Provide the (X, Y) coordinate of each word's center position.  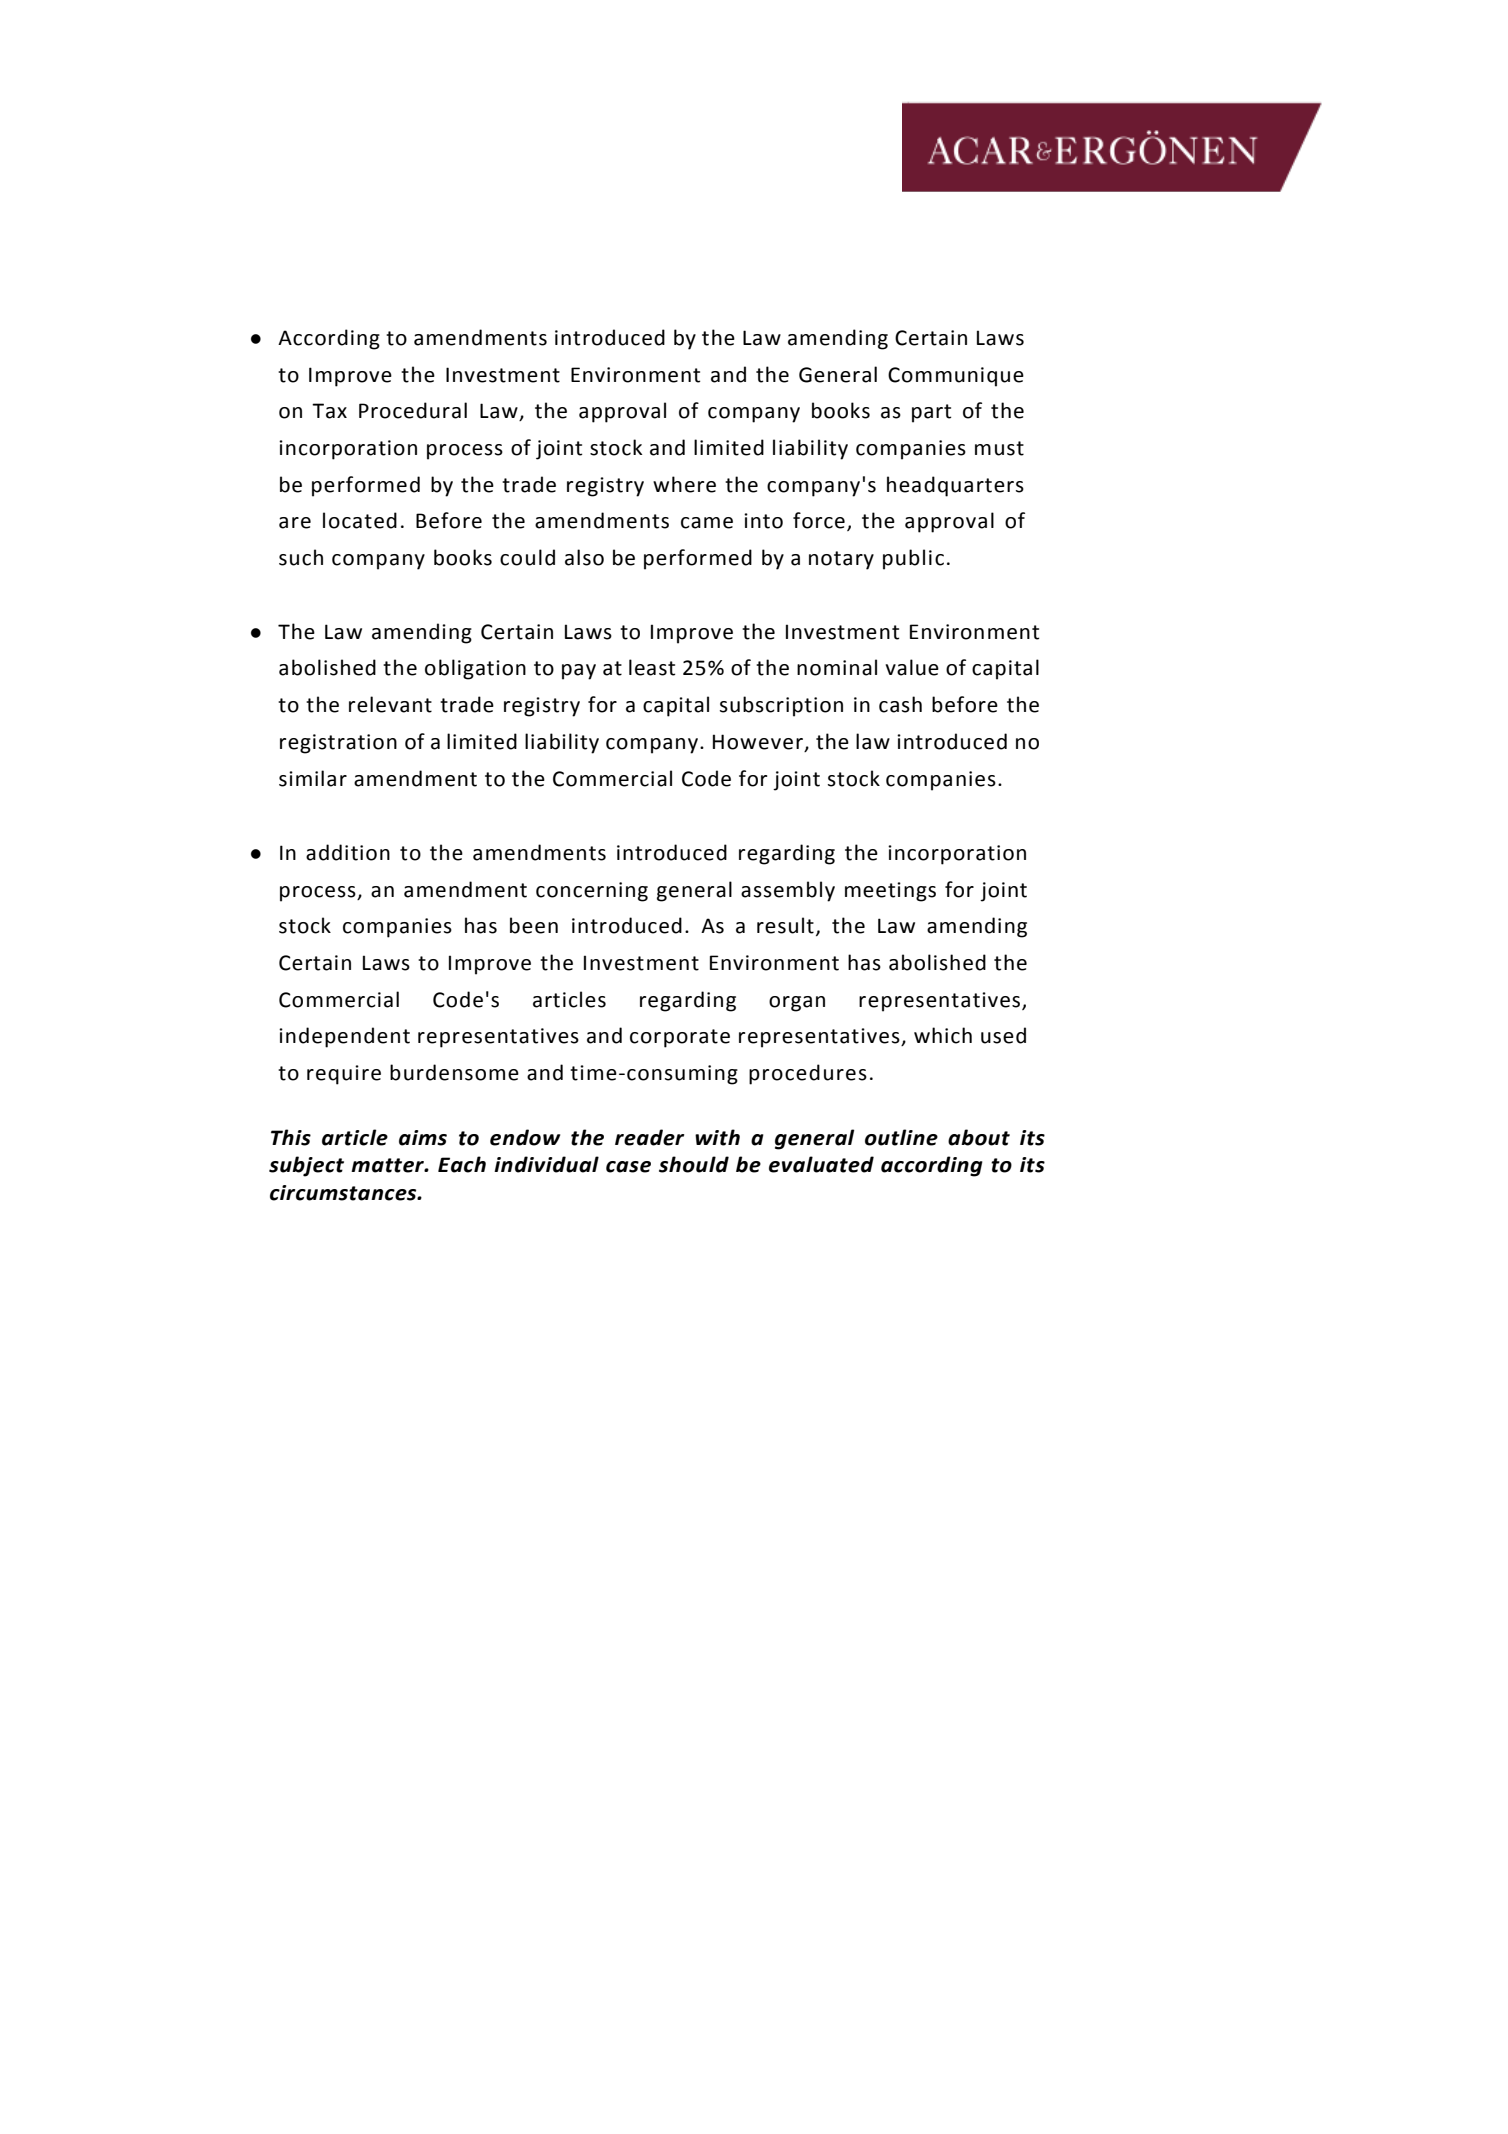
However (758, 742)
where (684, 484)
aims (423, 1138)
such (301, 557)
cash (900, 704)
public (913, 559)
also (584, 557)
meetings (890, 892)
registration (338, 744)
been (534, 925)
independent (344, 1037)
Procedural (413, 410)
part (931, 413)
